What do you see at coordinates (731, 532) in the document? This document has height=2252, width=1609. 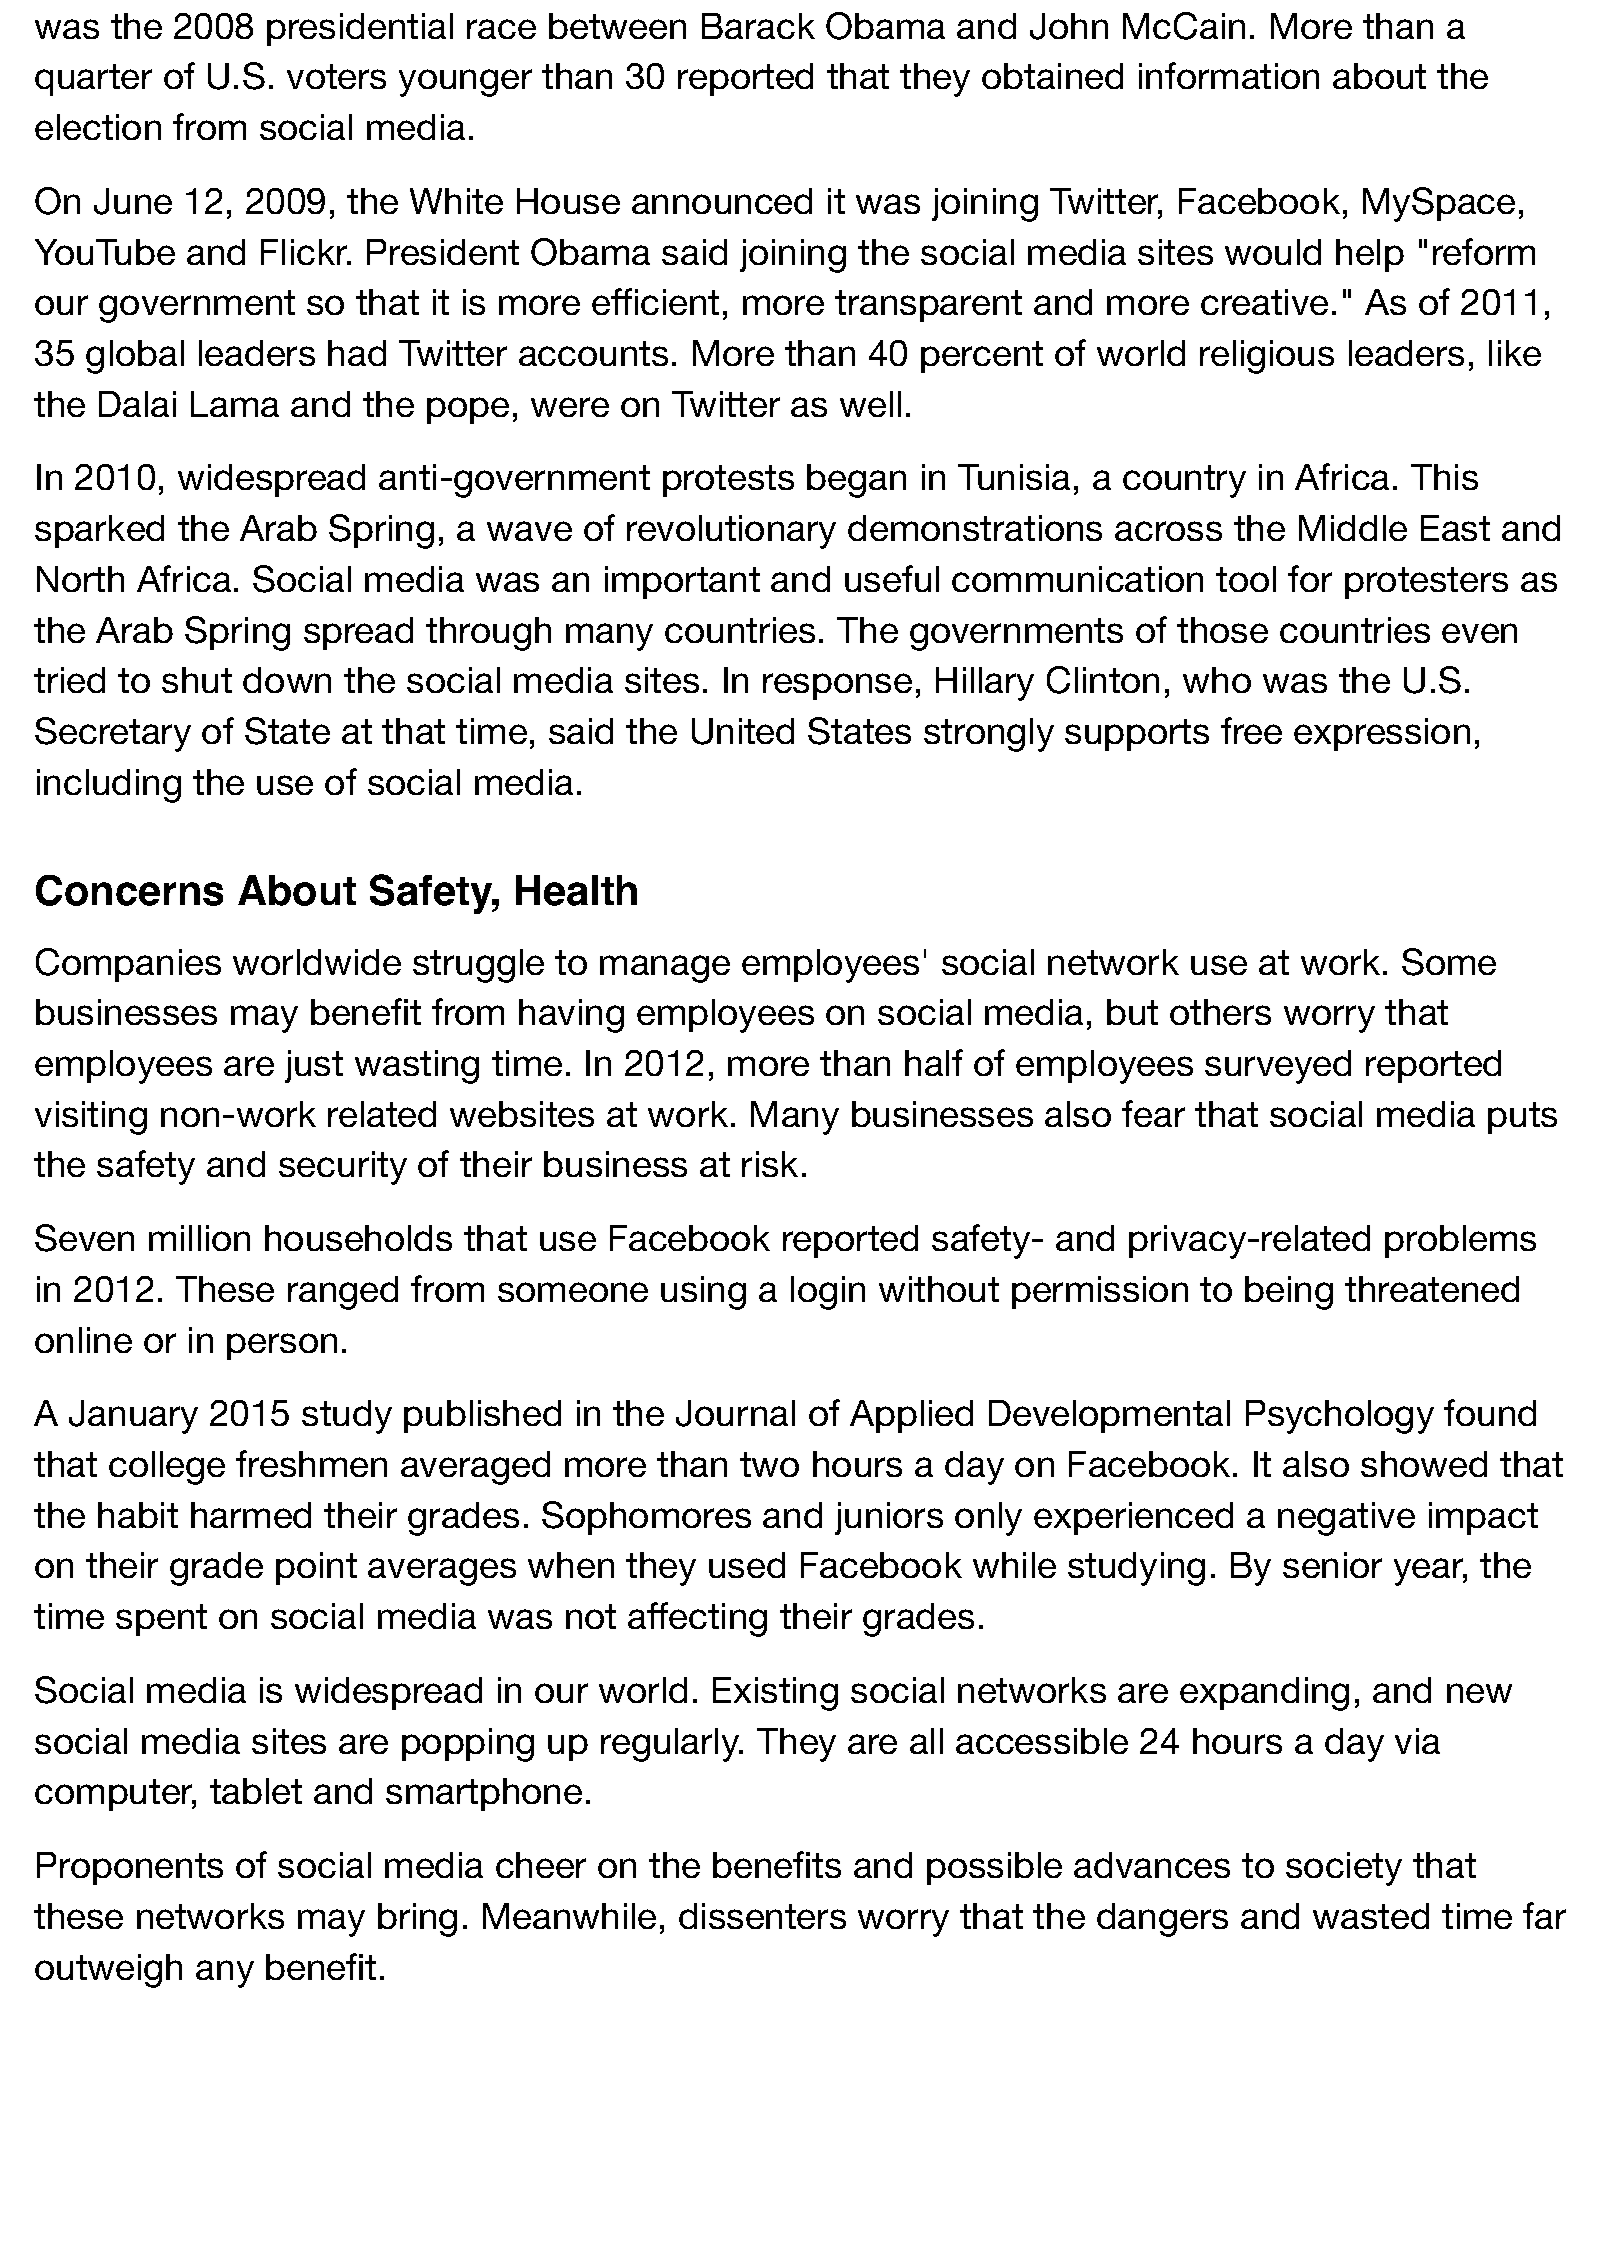 I see `revolutionary` at bounding box center [731, 532].
